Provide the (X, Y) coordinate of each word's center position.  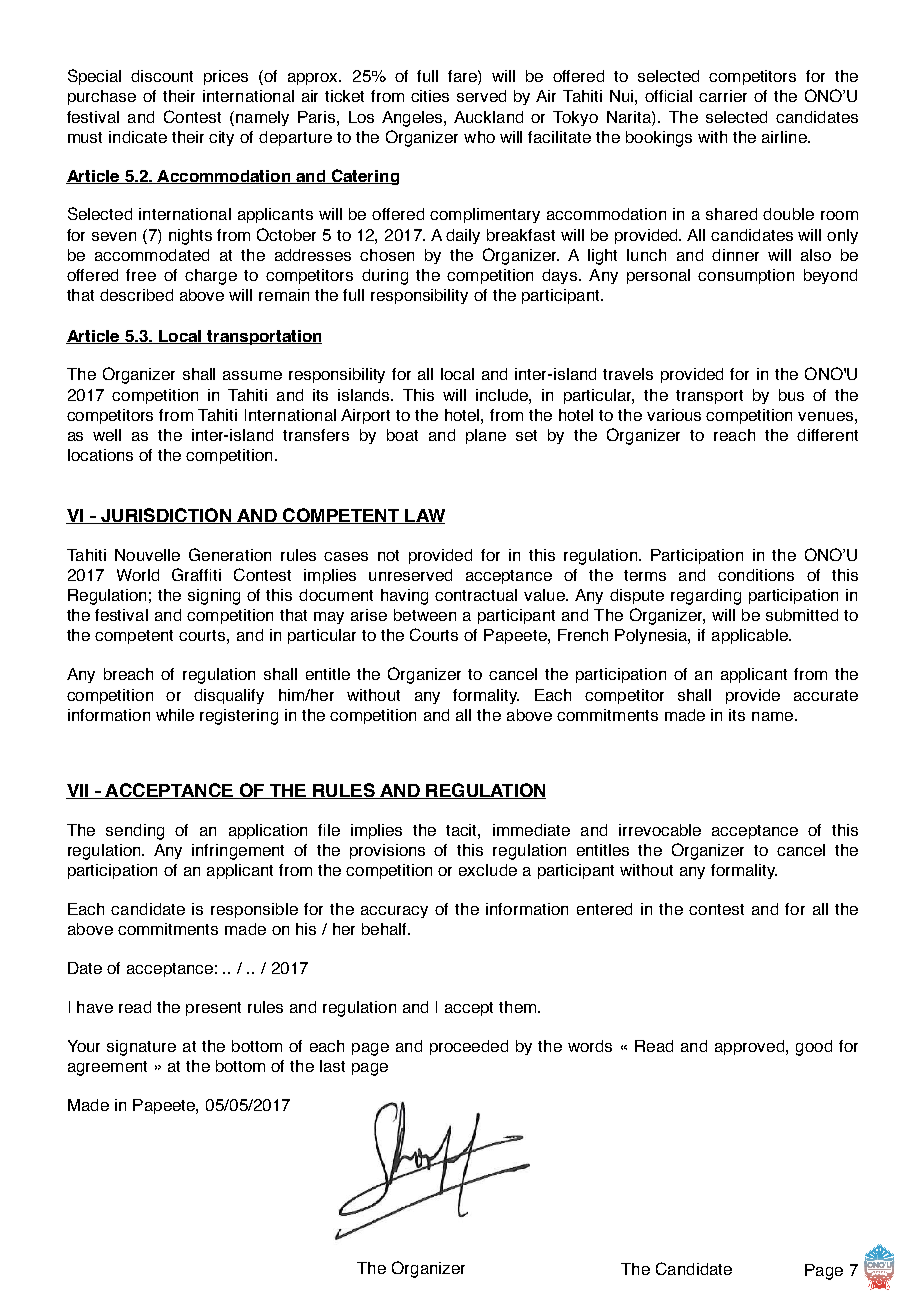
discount (162, 76)
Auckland (488, 117)
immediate (531, 830)
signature (141, 1048)
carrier (723, 96)
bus (791, 395)
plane (486, 436)
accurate (826, 695)
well (107, 435)
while (175, 715)
